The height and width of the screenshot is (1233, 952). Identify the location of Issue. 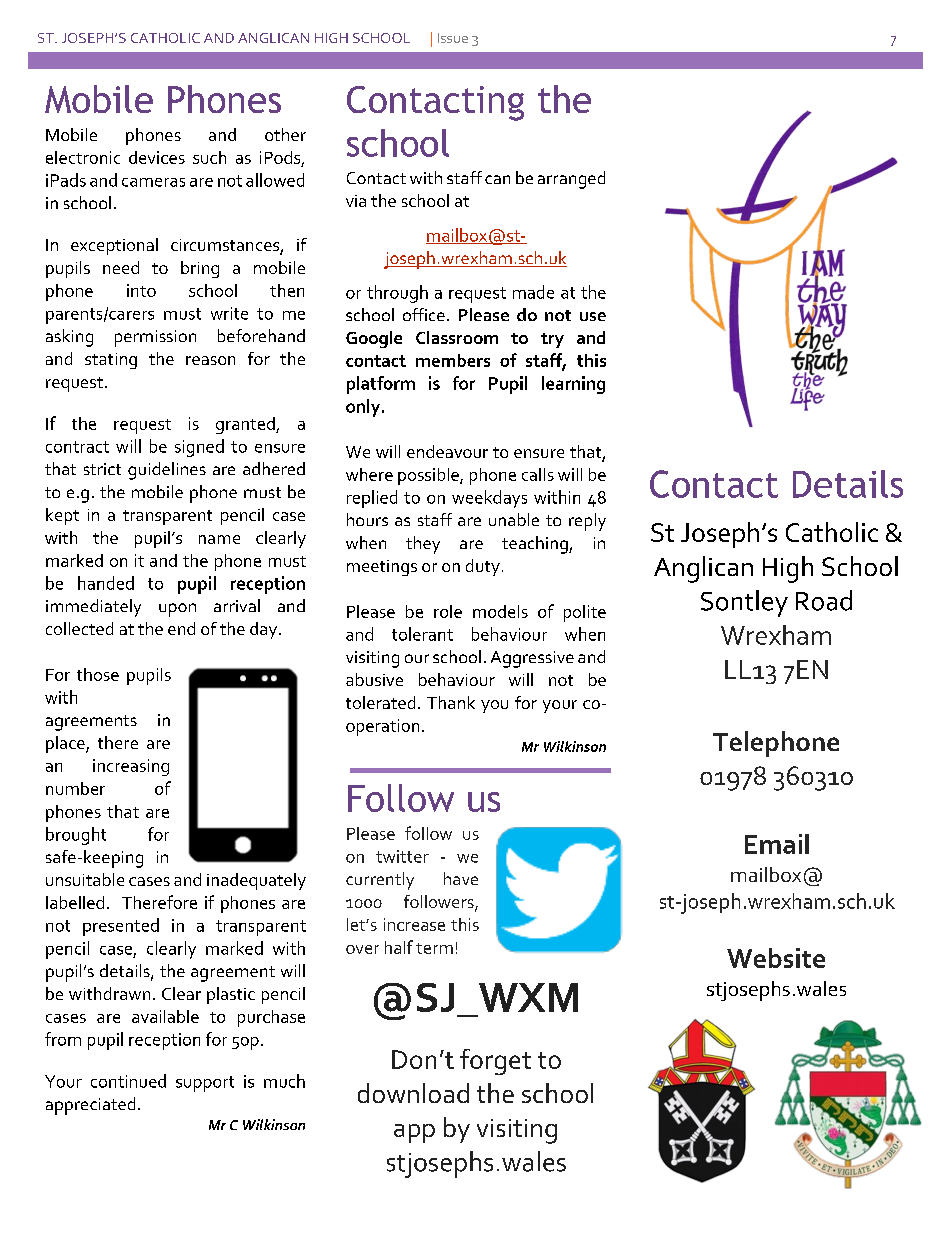
(453, 38).
